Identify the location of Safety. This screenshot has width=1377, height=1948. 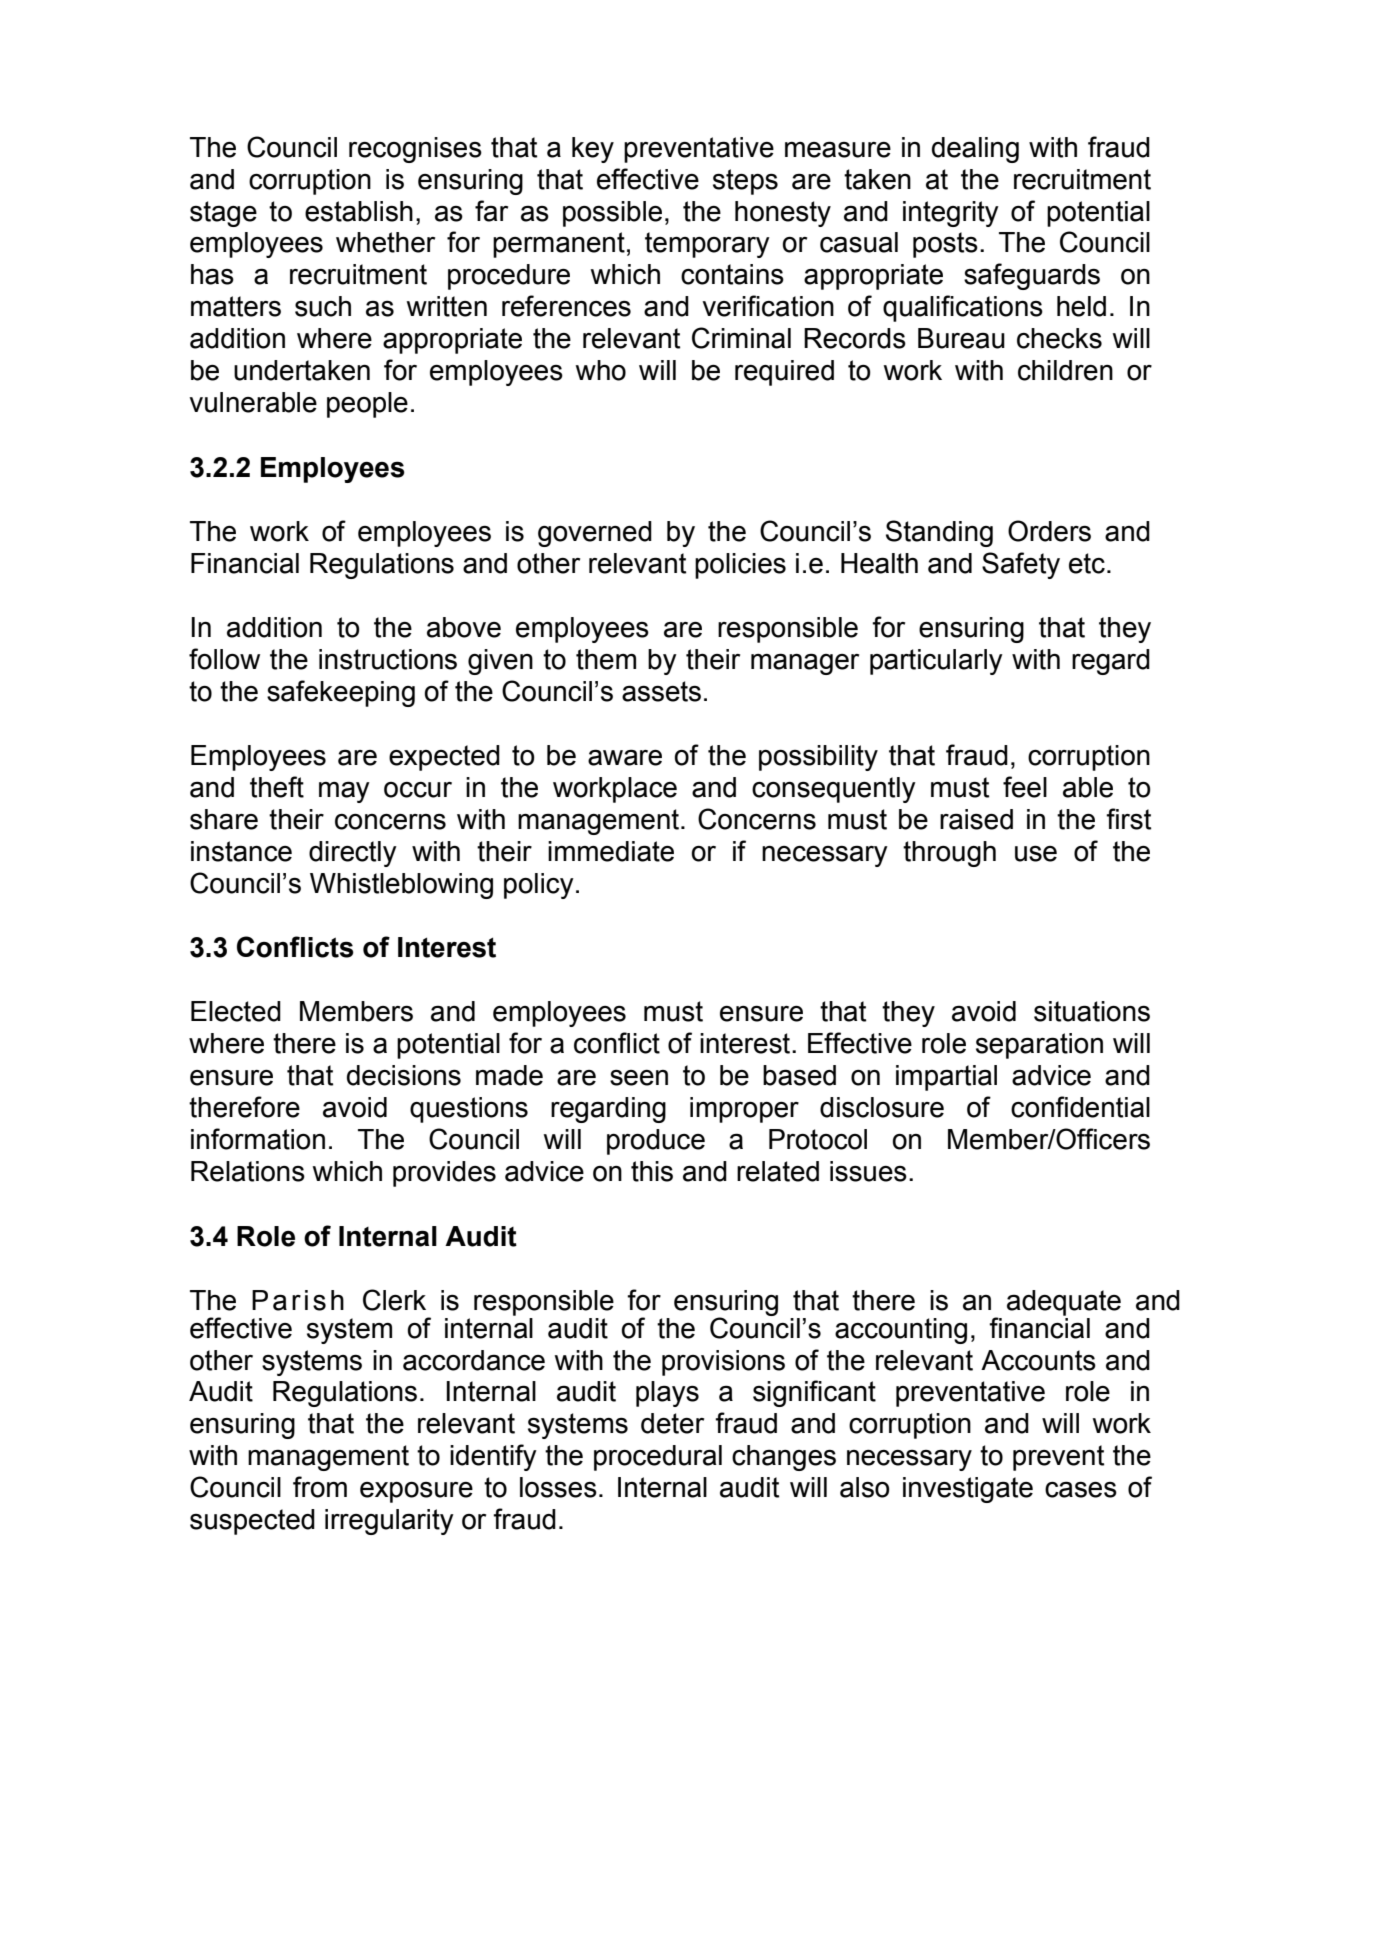
(1021, 565).
